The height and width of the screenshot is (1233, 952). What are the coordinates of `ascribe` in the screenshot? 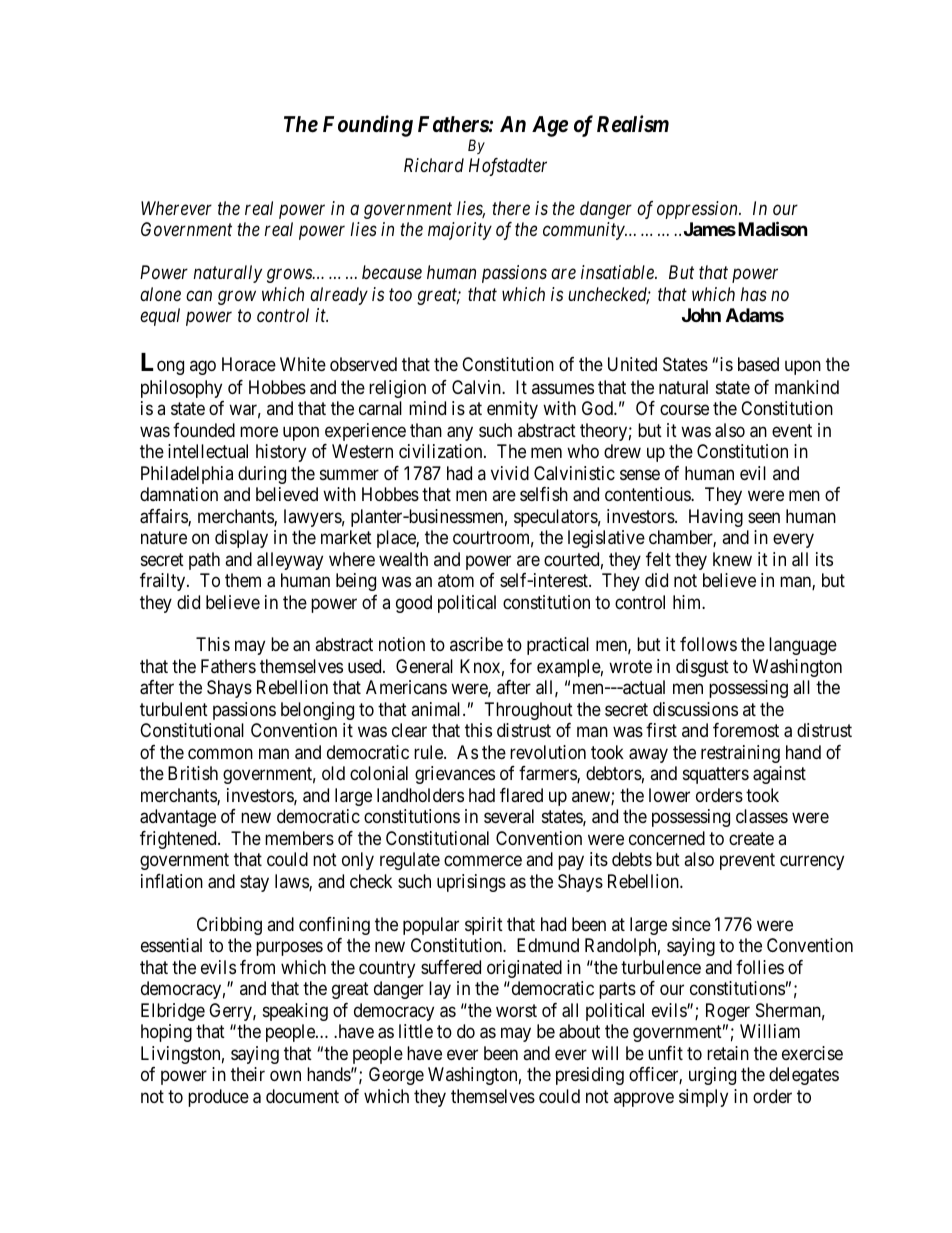 It's located at (476, 644).
